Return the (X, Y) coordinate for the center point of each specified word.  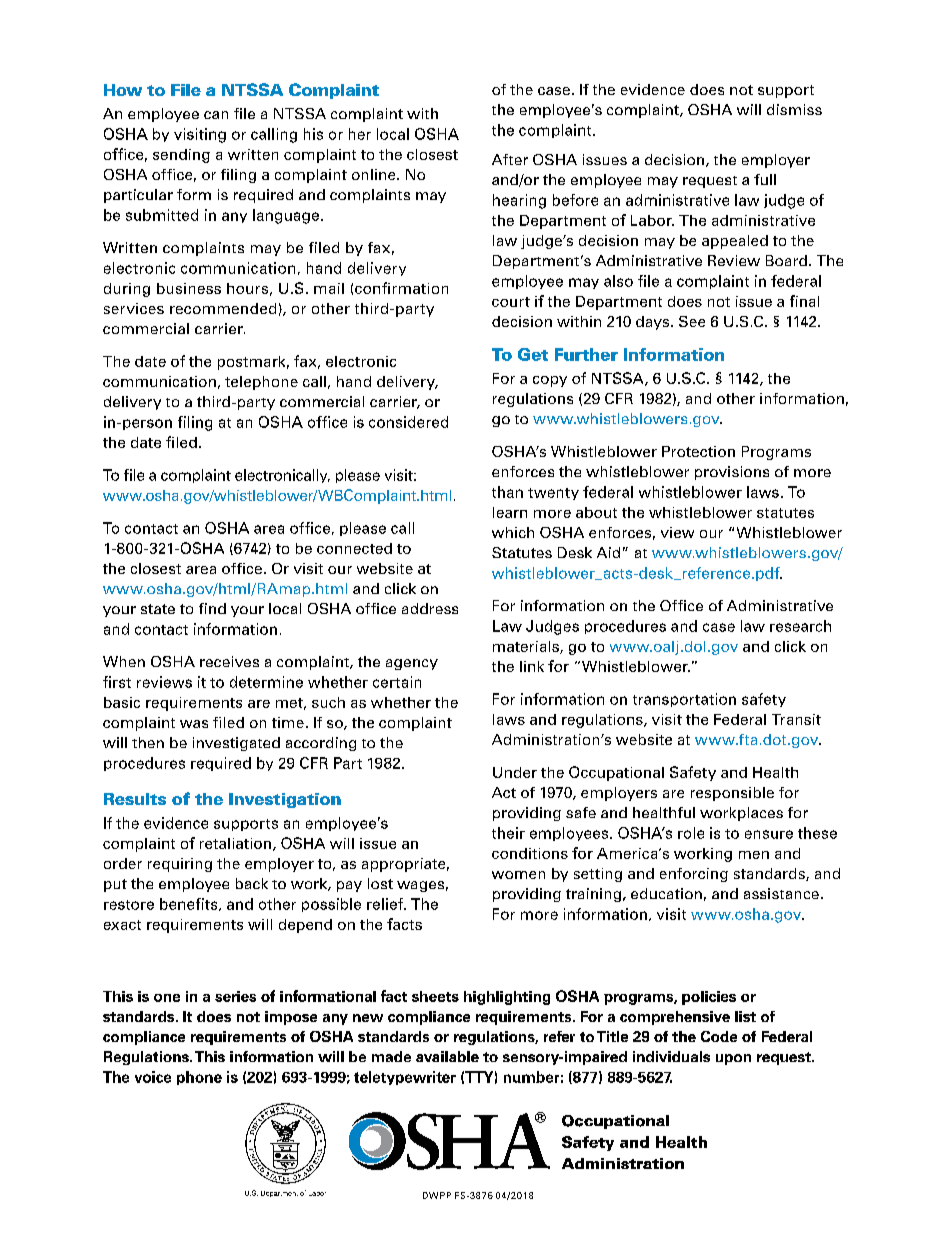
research (800, 626)
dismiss (794, 109)
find (212, 608)
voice (153, 1077)
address (430, 608)
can (216, 115)
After (510, 159)
